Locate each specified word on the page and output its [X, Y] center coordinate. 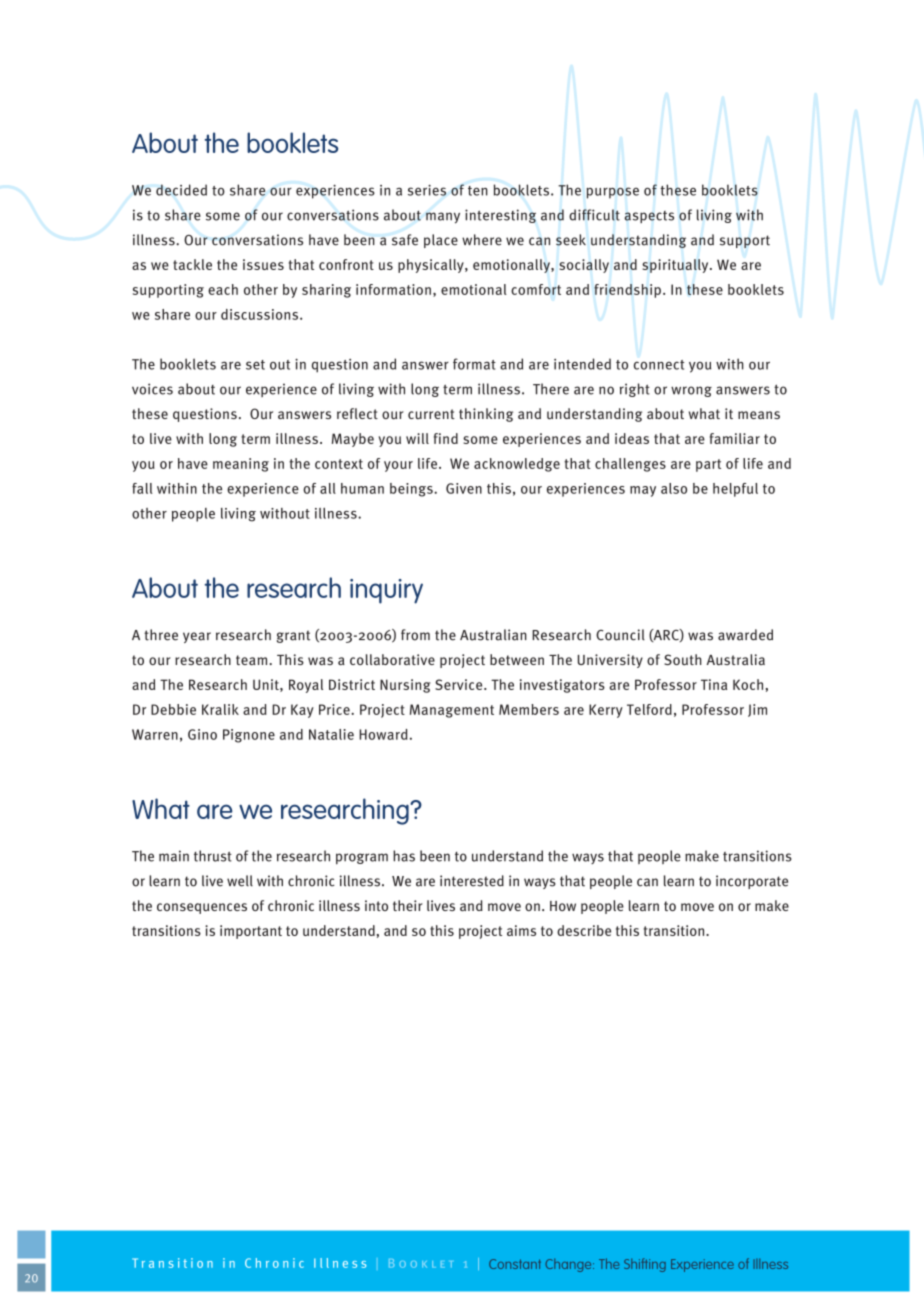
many [443, 218]
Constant [515, 1264]
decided [181, 190]
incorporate [752, 882]
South [683, 659]
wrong [691, 391]
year [197, 637]
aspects [649, 217]
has [404, 856]
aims [521, 930]
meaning [241, 465]
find [446, 438]
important [251, 932]
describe [584, 930]
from [415, 635]
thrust [213, 856]
